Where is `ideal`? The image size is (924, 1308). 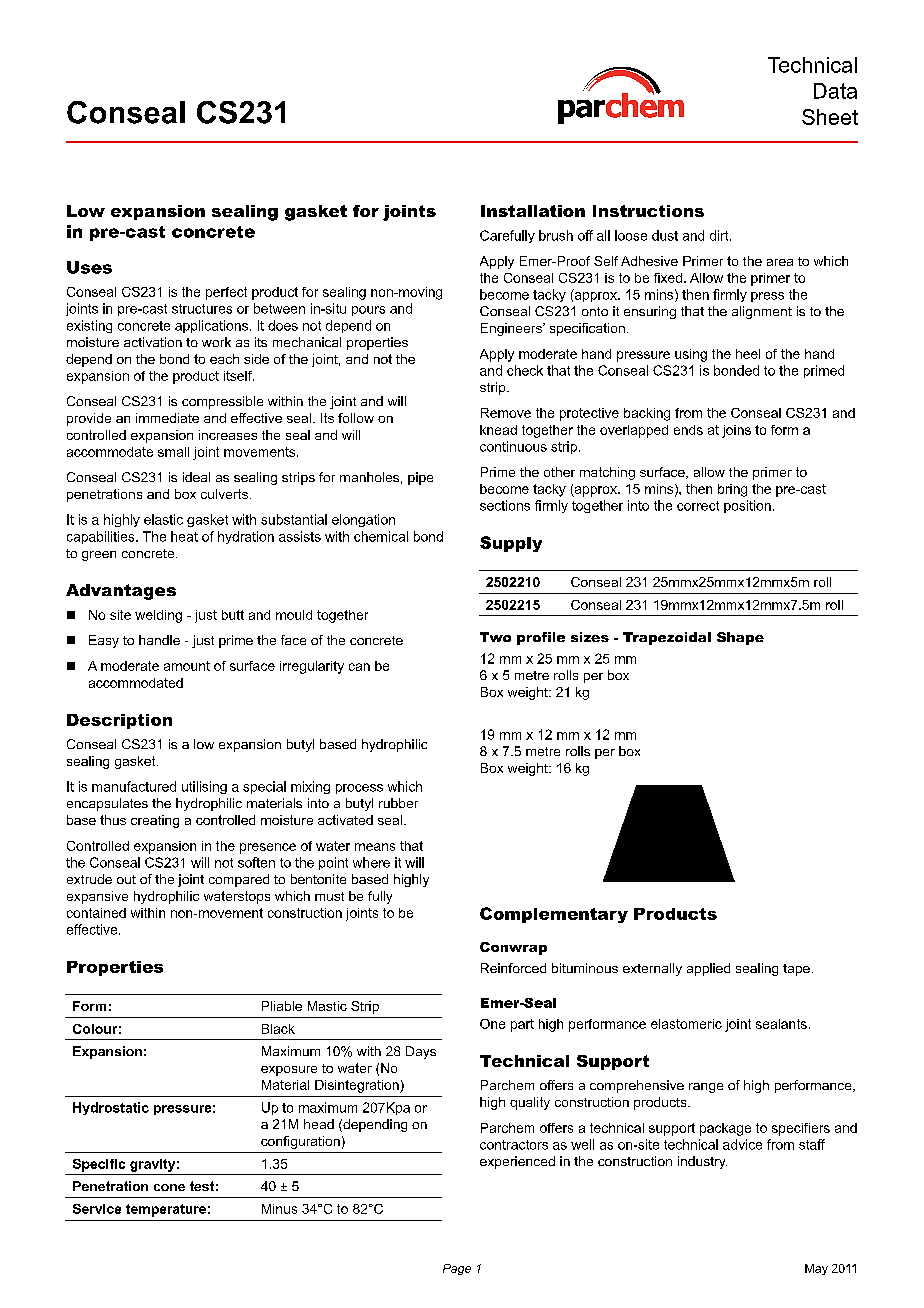
ideal is located at coordinates (196, 477).
